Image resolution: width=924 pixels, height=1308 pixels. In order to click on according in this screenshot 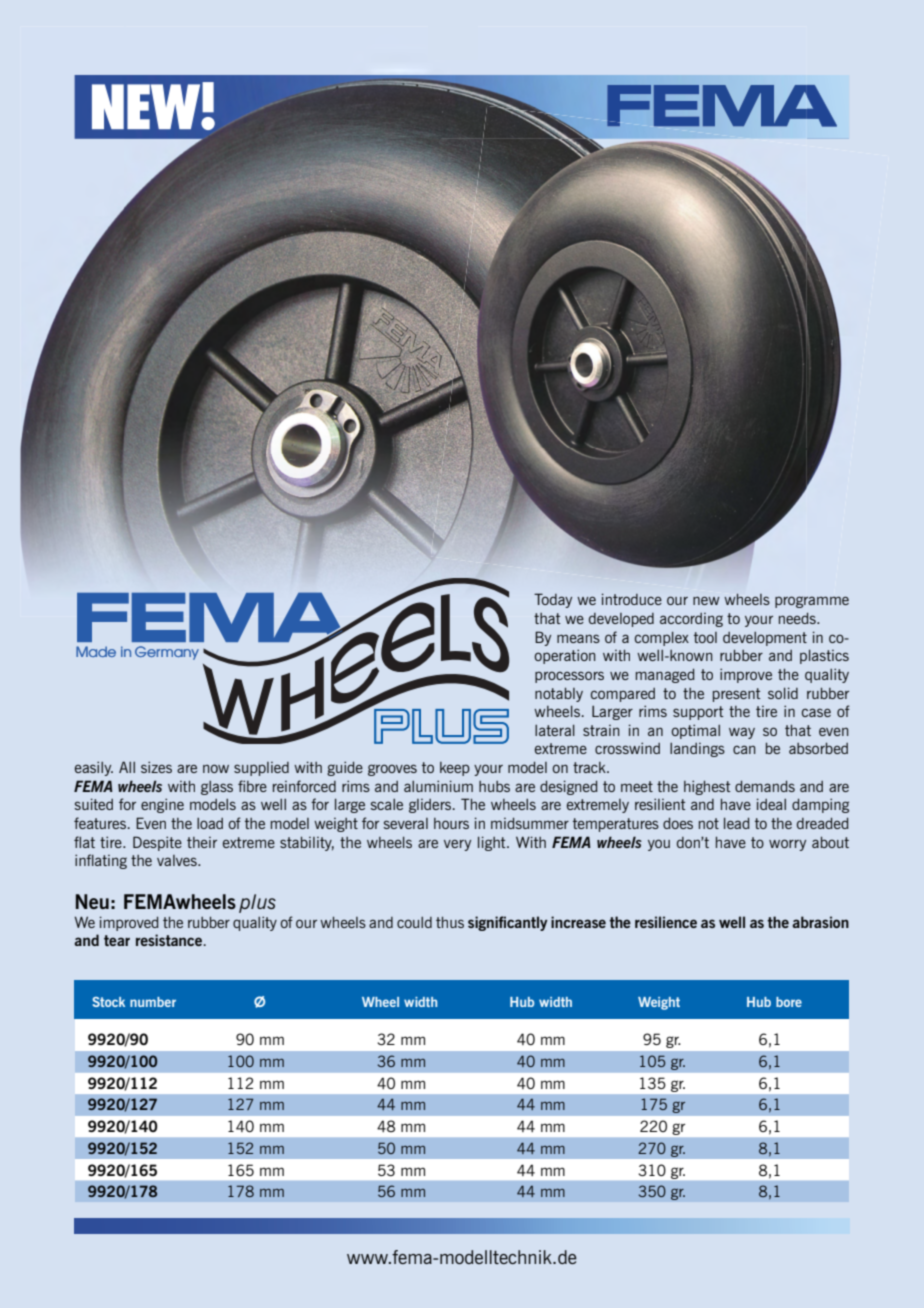, I will do `click(691, 620)`.
